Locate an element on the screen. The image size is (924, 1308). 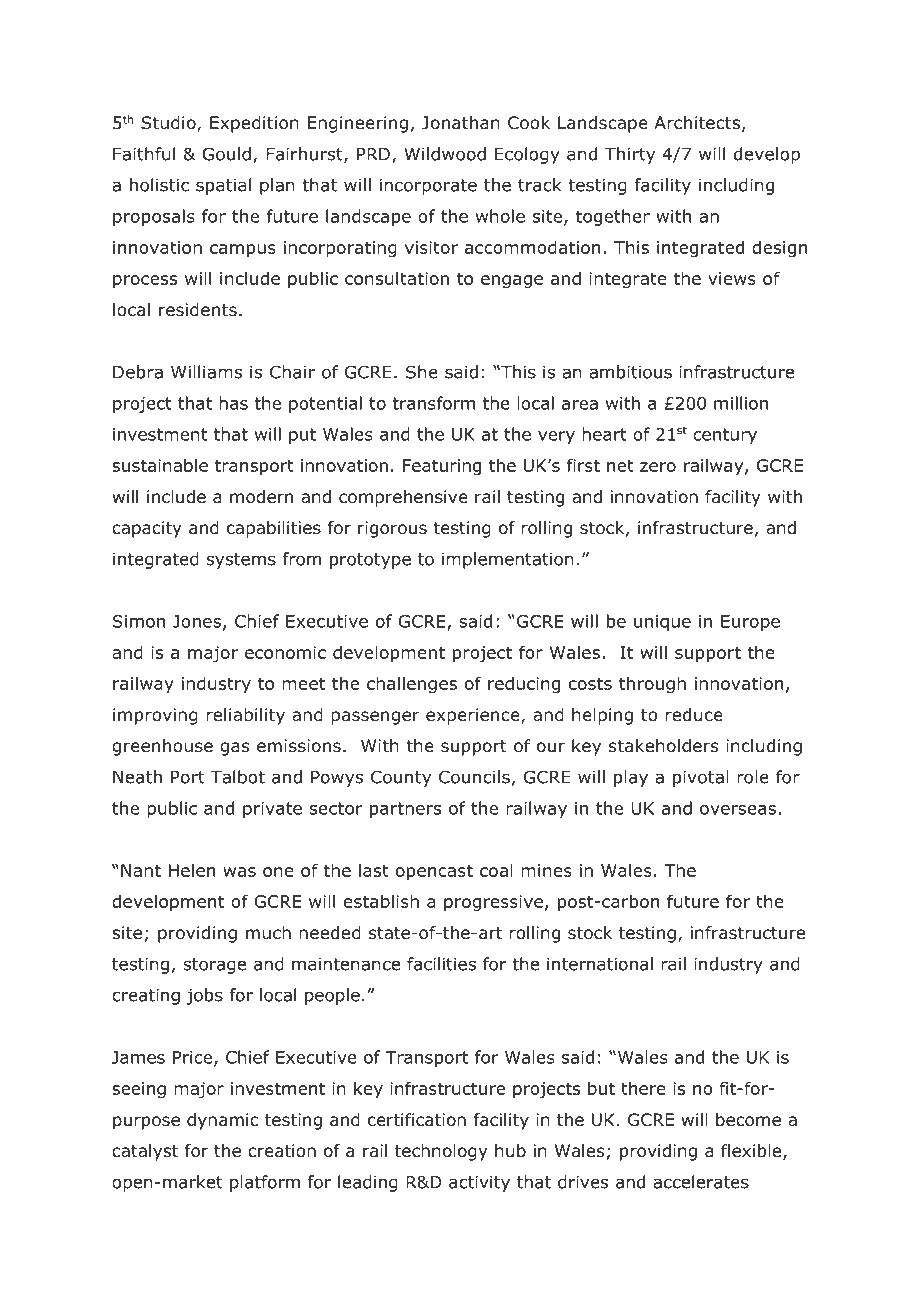
has is located at coordinates (233, 403).
